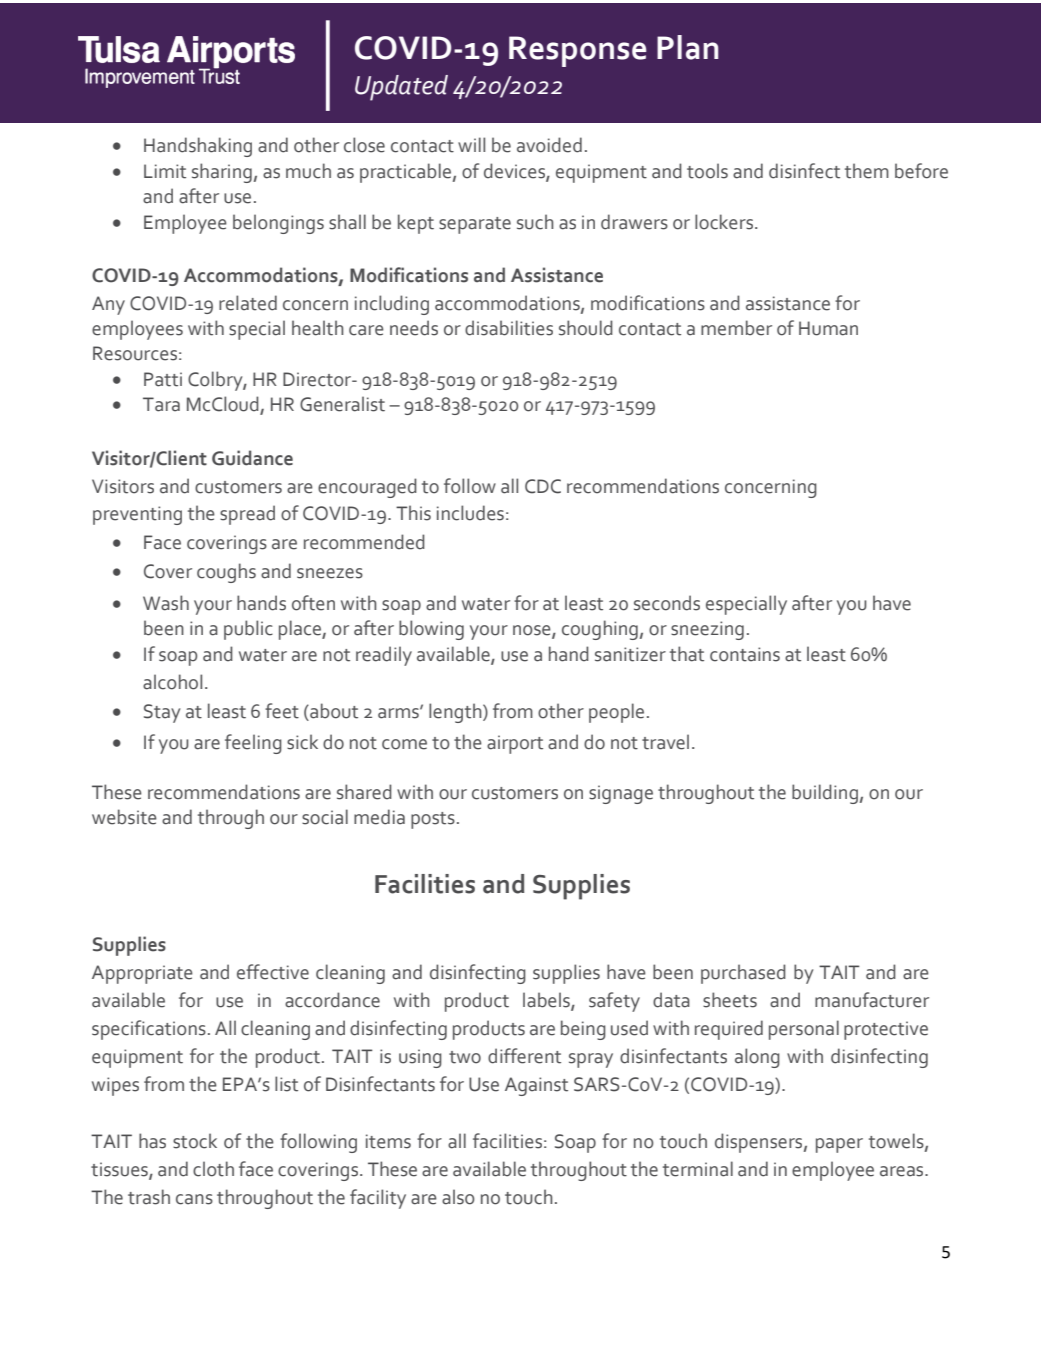  I want to click on purchased, so click(743, 974).
